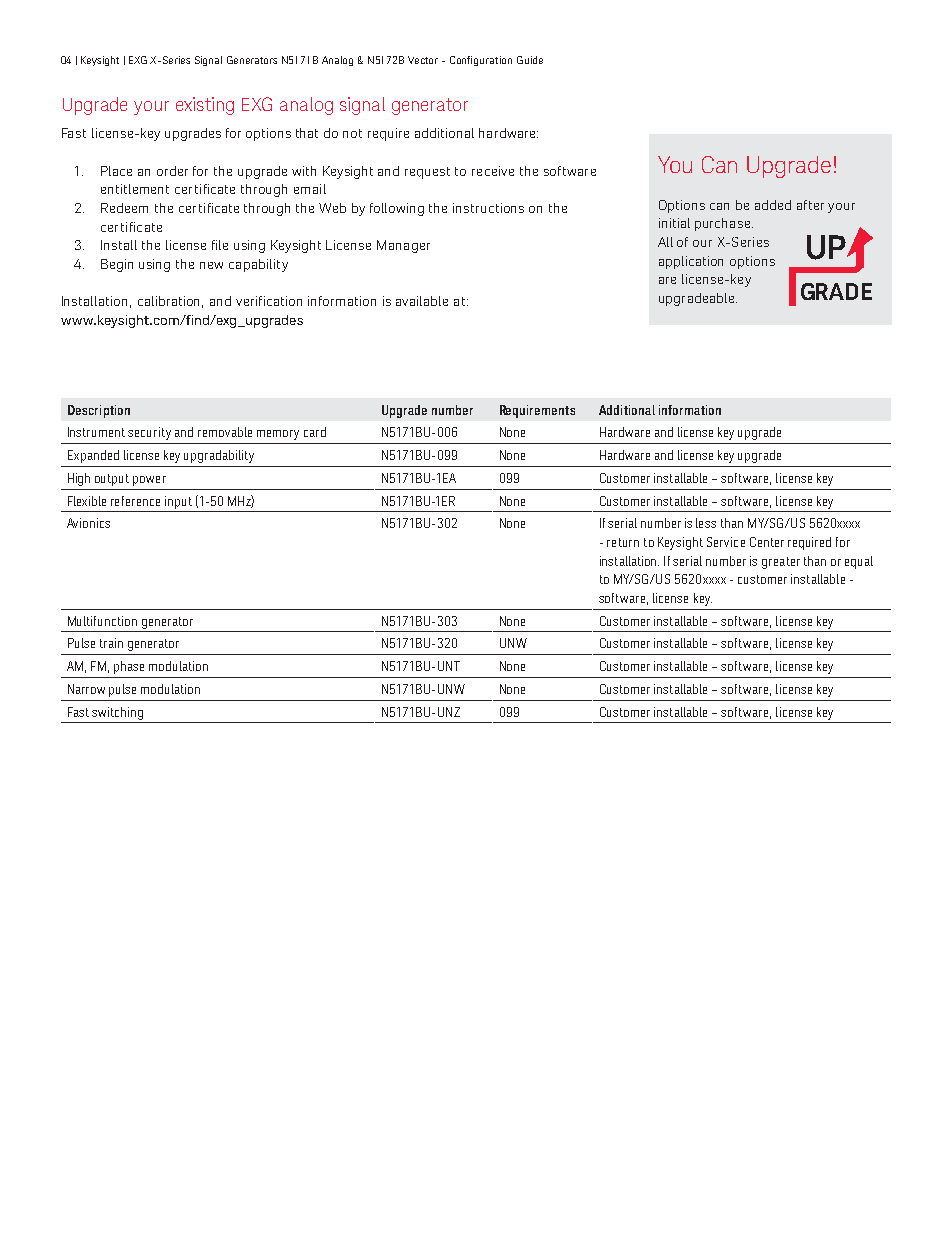  What do you see at coordinates (422, 301) in the page?
I see `available` at bounding box center [422, 301].
